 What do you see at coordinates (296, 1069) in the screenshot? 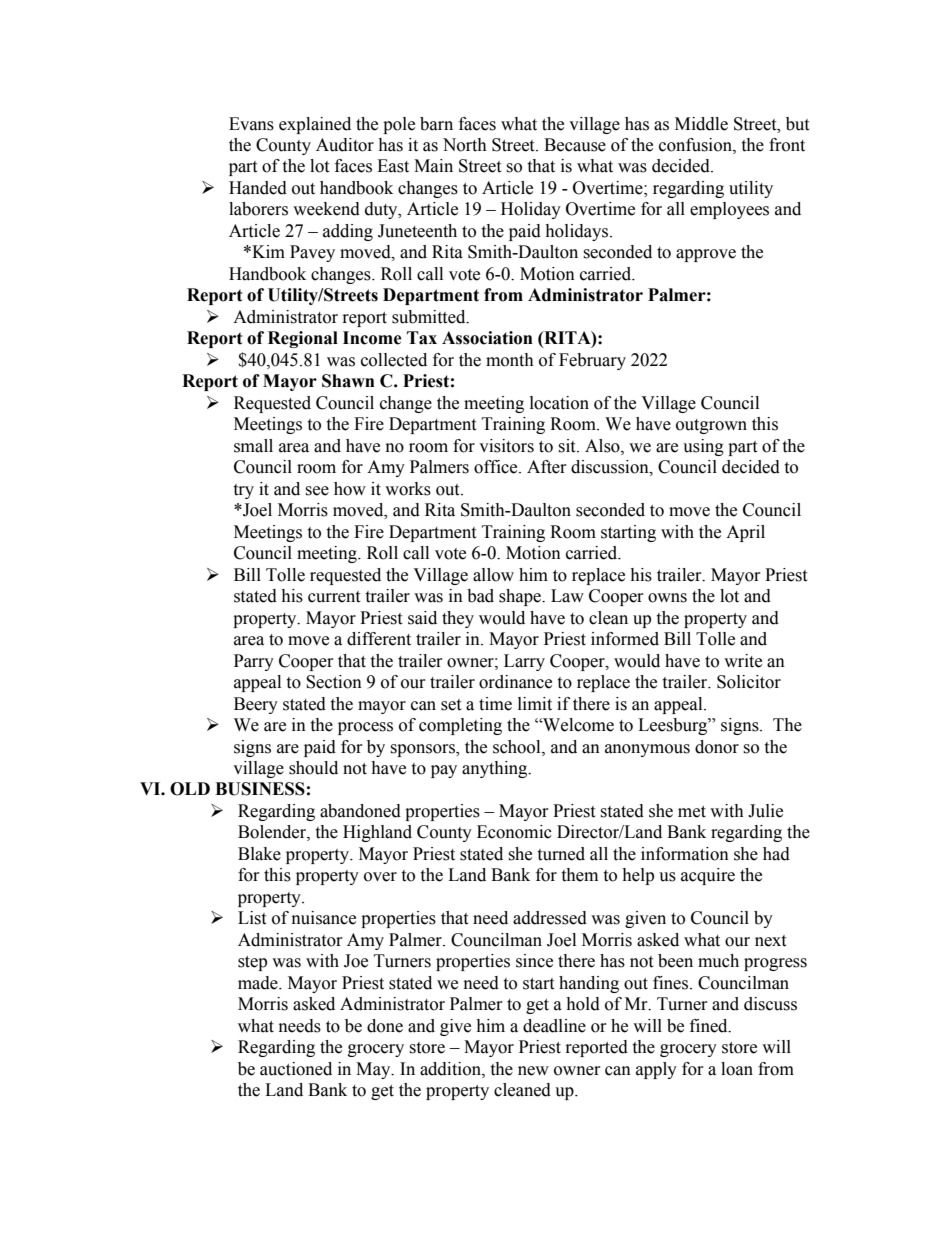
I see `auctioned` at bounding box center [296, 1069].
